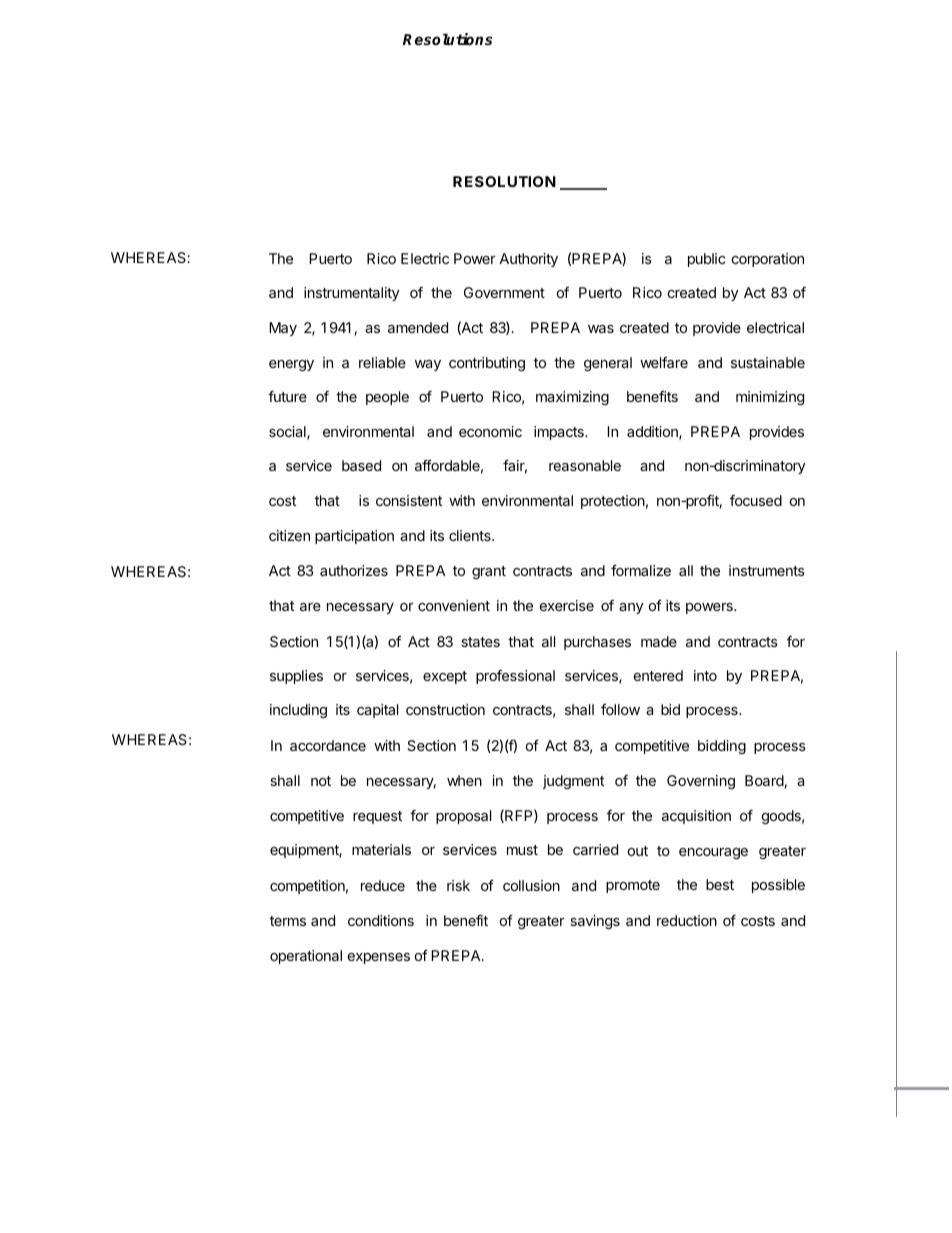 This page has height=1233, width=952. I want to click on Authority, so click(528, 260).
